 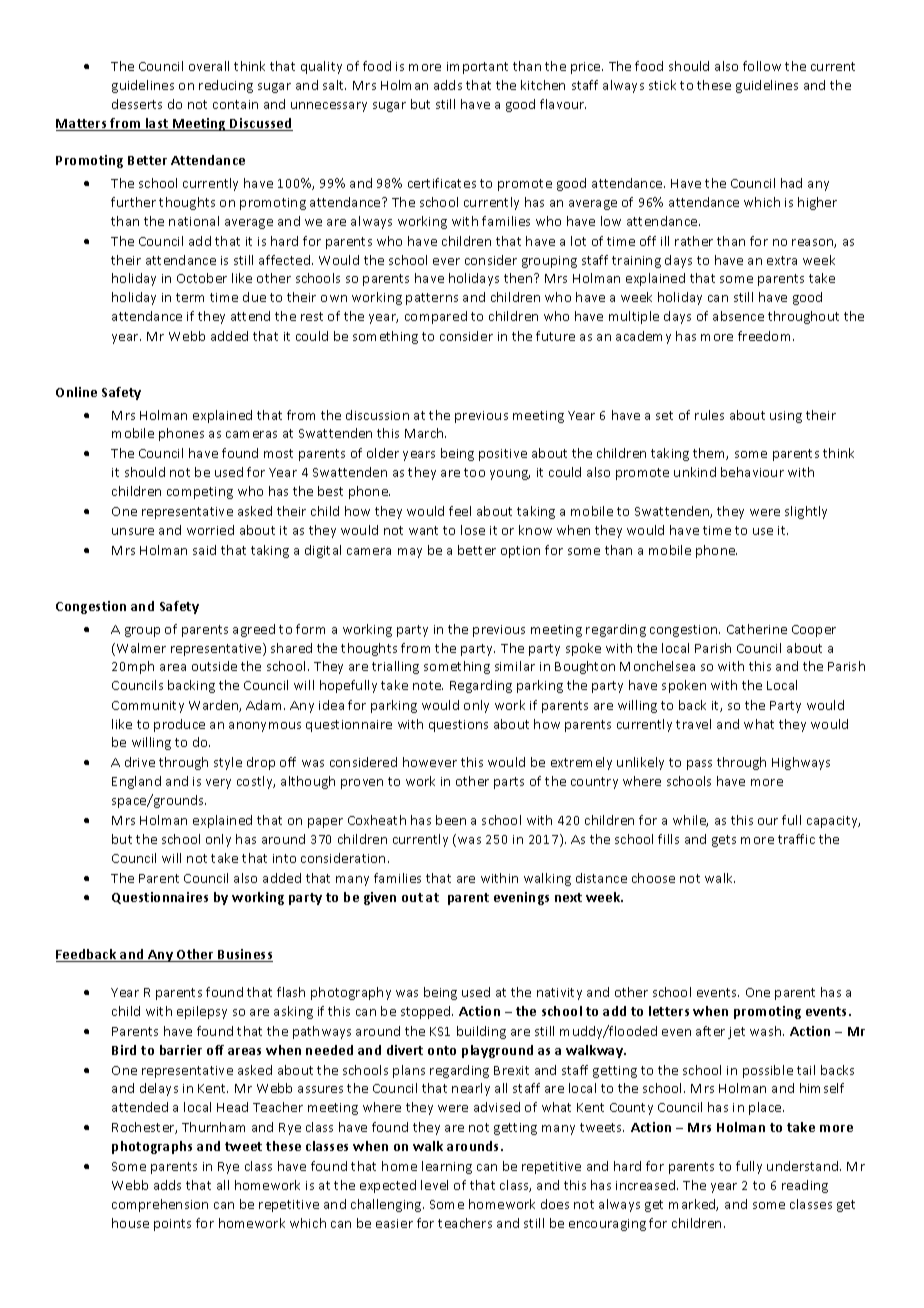 What do you see at coordinates (160, 1205) in the page?
I see `comprehension` at bounding box center [160, 1205].
